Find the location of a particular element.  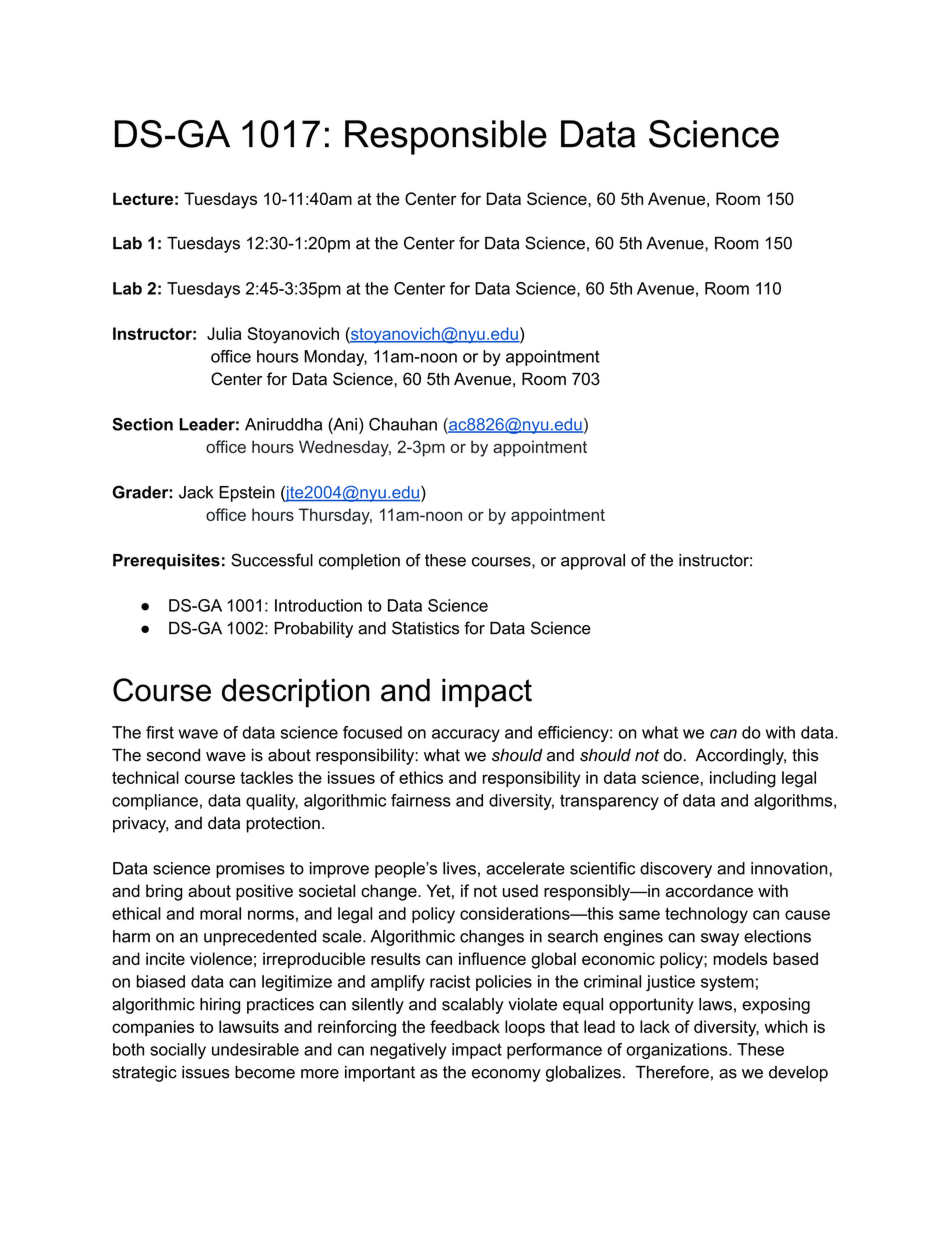

fairness is located at coordinates (421, 800).
